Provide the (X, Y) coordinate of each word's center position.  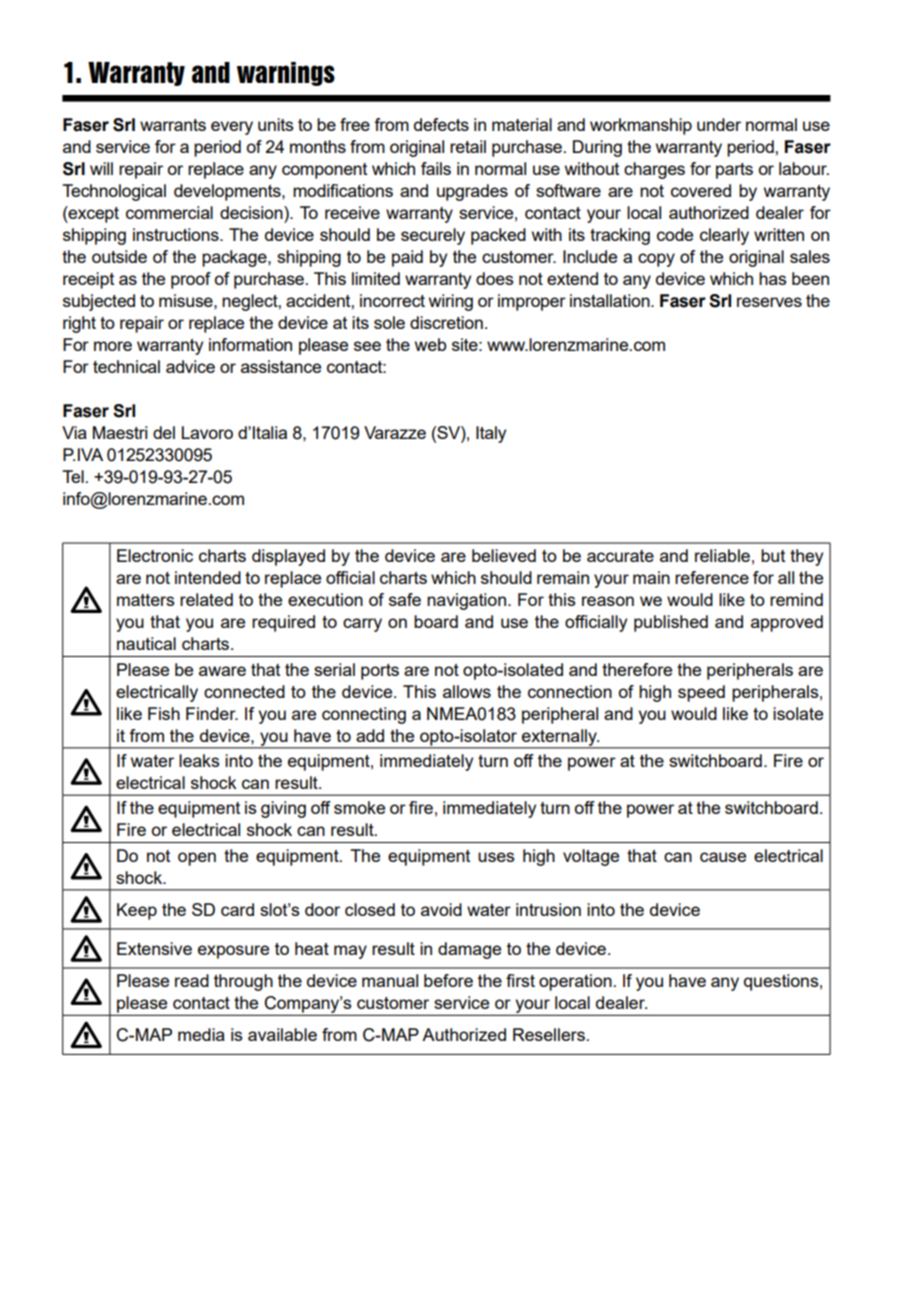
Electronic (155, 555)
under (719, 124)
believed (504, 555)
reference (712, 577)
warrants (173, 125)
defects (441, 124)
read (192, 980)
